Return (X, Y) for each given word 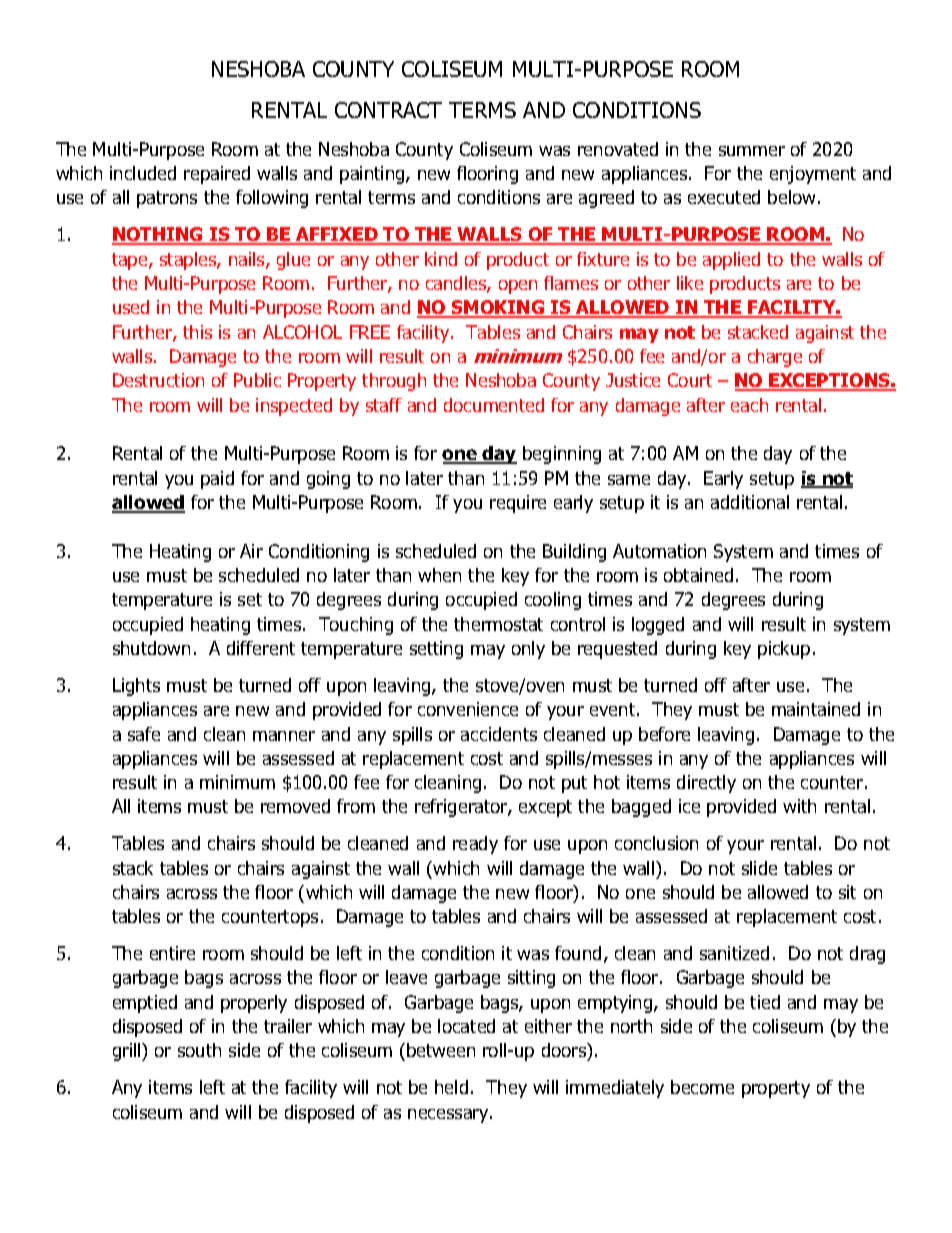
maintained (816, 709)
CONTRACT (388, 110)
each (749, 405)
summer (752, 151)
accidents (499, 734)
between (441, 1050)
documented (494, 405)
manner (284, 736)
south (199, 1050)
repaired (217, 175)
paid (217, 480)
